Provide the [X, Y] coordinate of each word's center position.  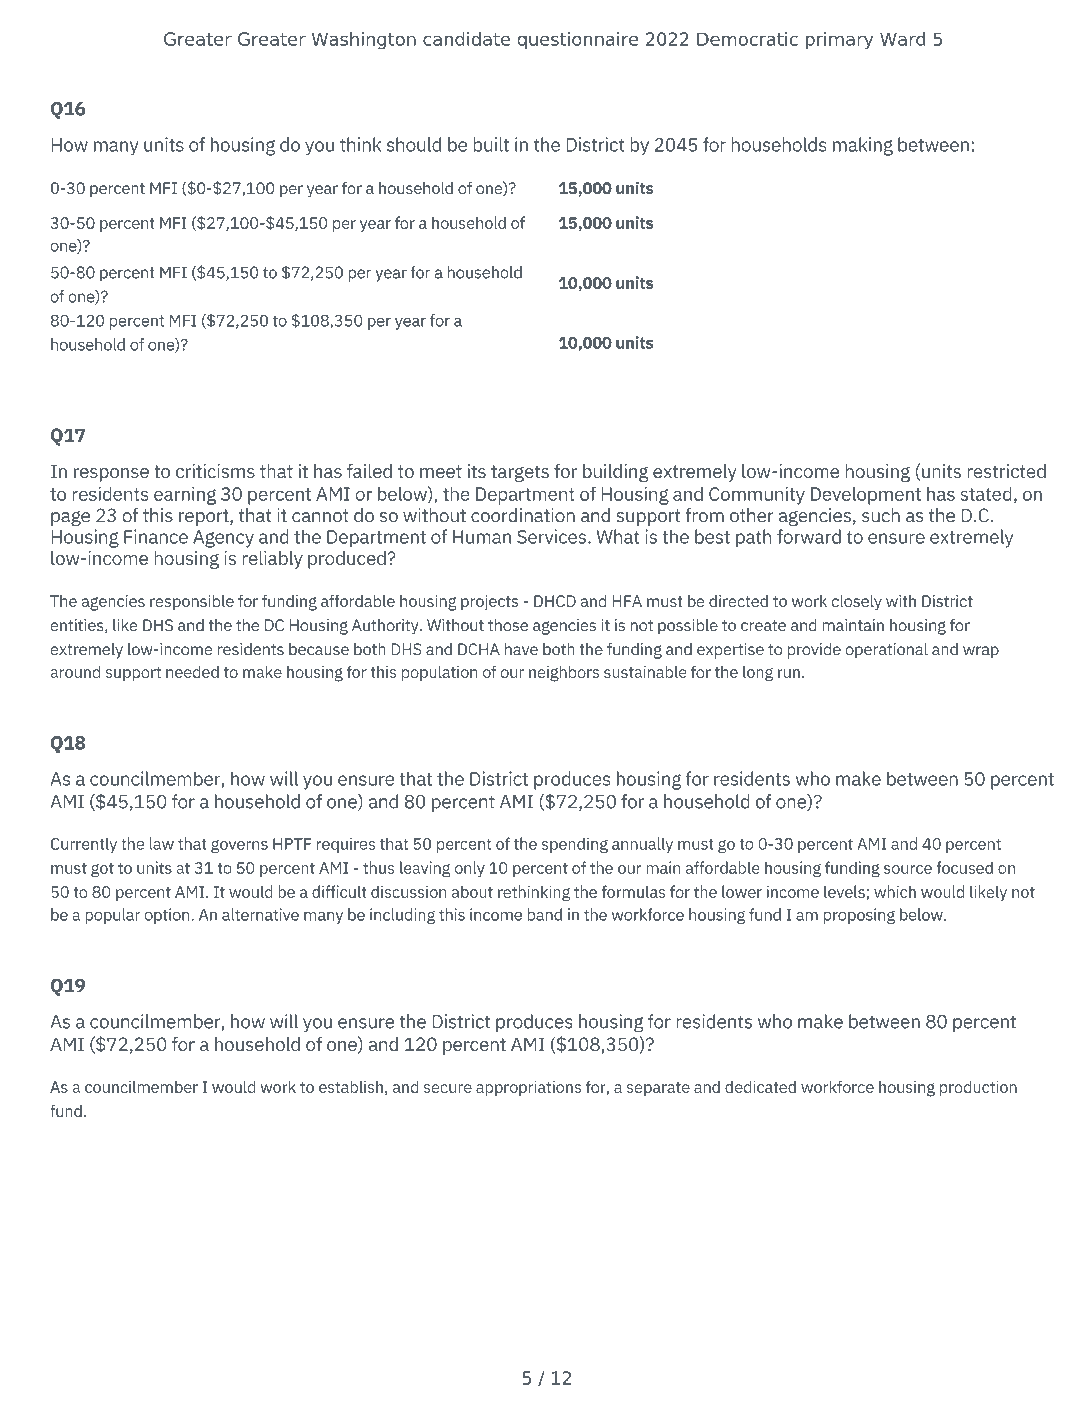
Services [551, 536]
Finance [156, 536]
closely [857, 602]
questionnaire [578, 41]
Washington [364, 41]
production [978, 1088]
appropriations [528, 1088]
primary [839, 41]
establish [351, 1086]
